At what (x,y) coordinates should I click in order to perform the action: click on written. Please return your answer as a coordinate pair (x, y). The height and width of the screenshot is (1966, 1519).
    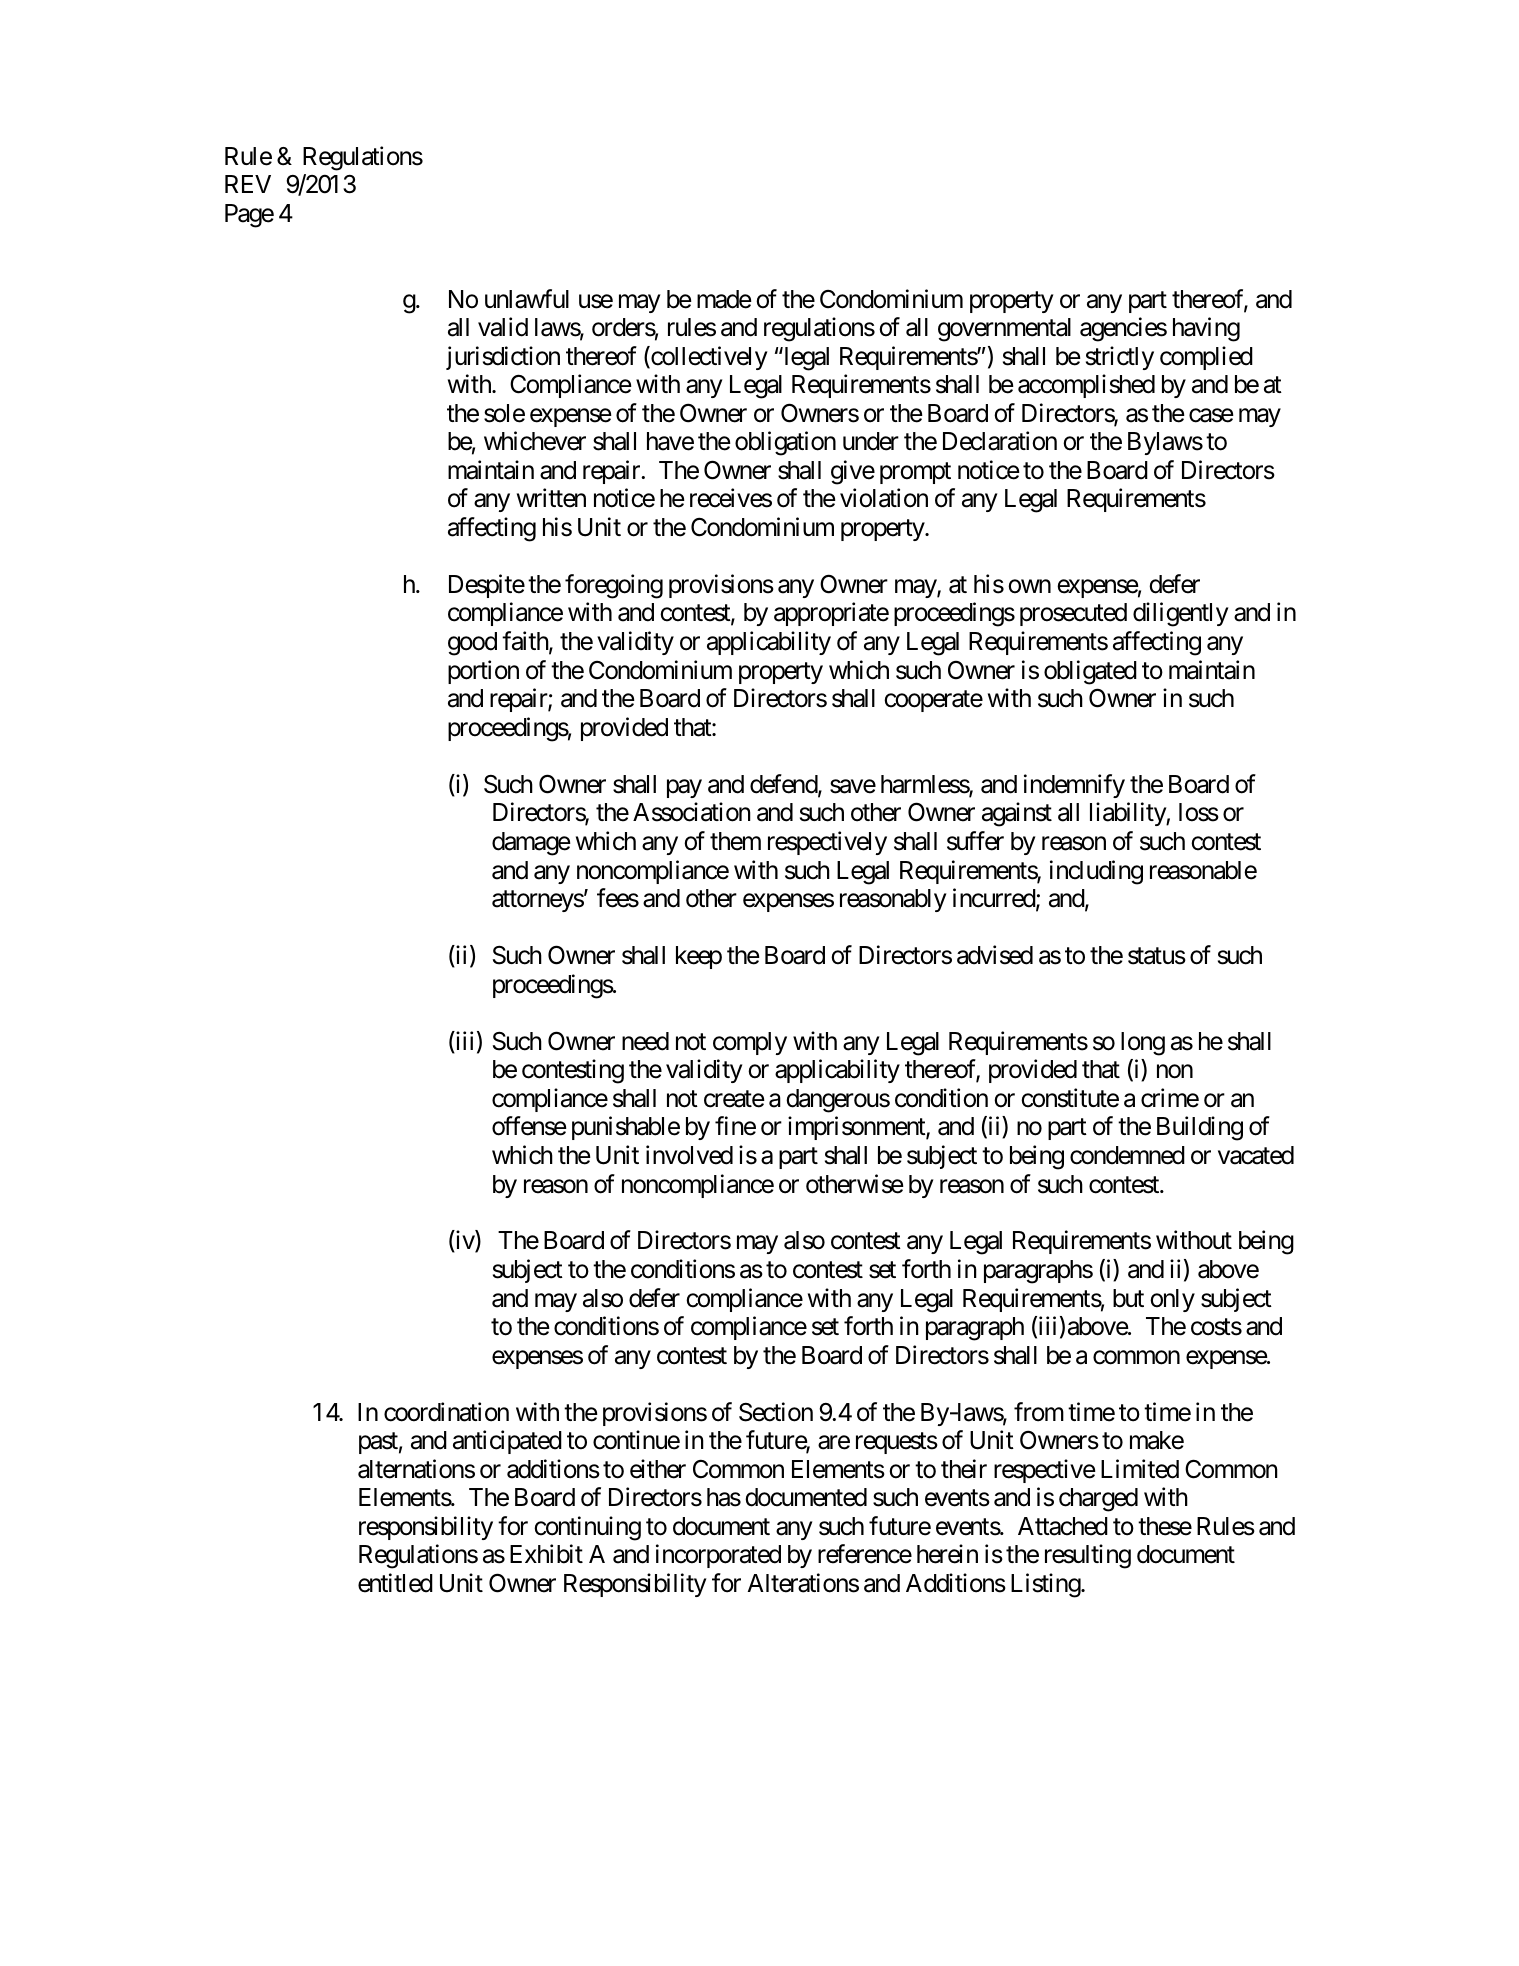
    Looking at the image, I should click on (551, 498).
